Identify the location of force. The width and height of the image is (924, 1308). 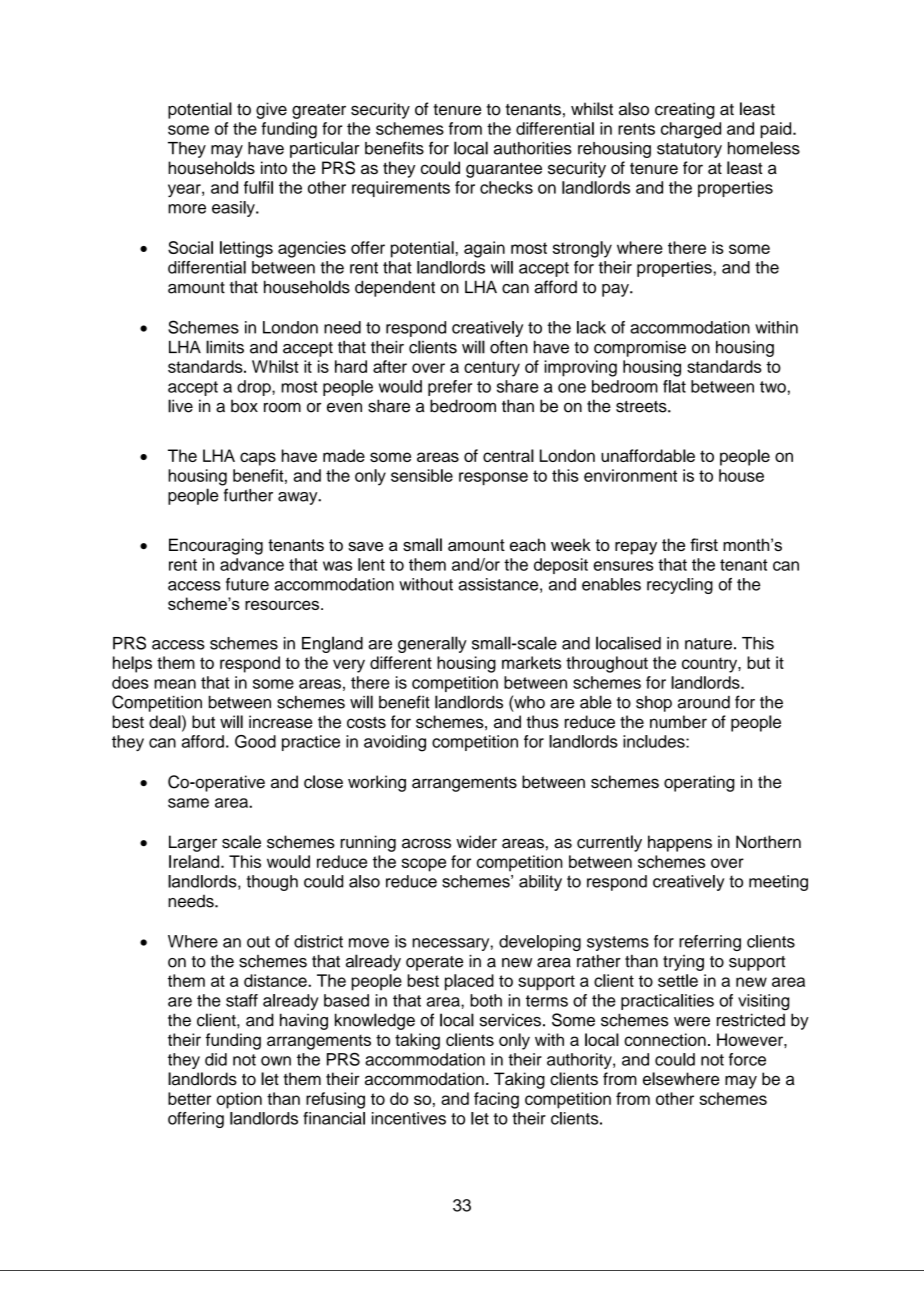
(747, 1059).
